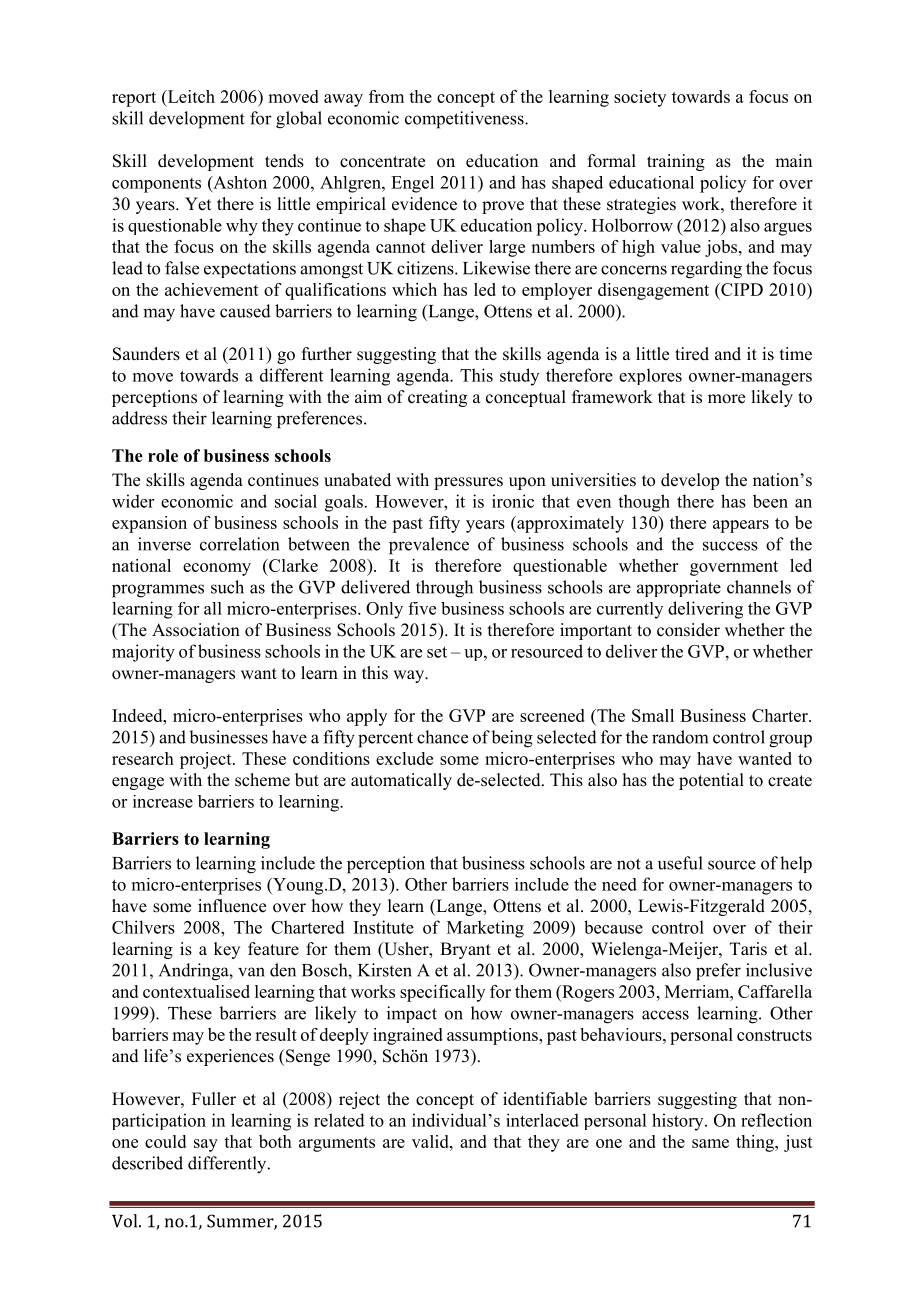  Describe the element at coordinates (206, 1145) in the page. I see `say` at that location.
